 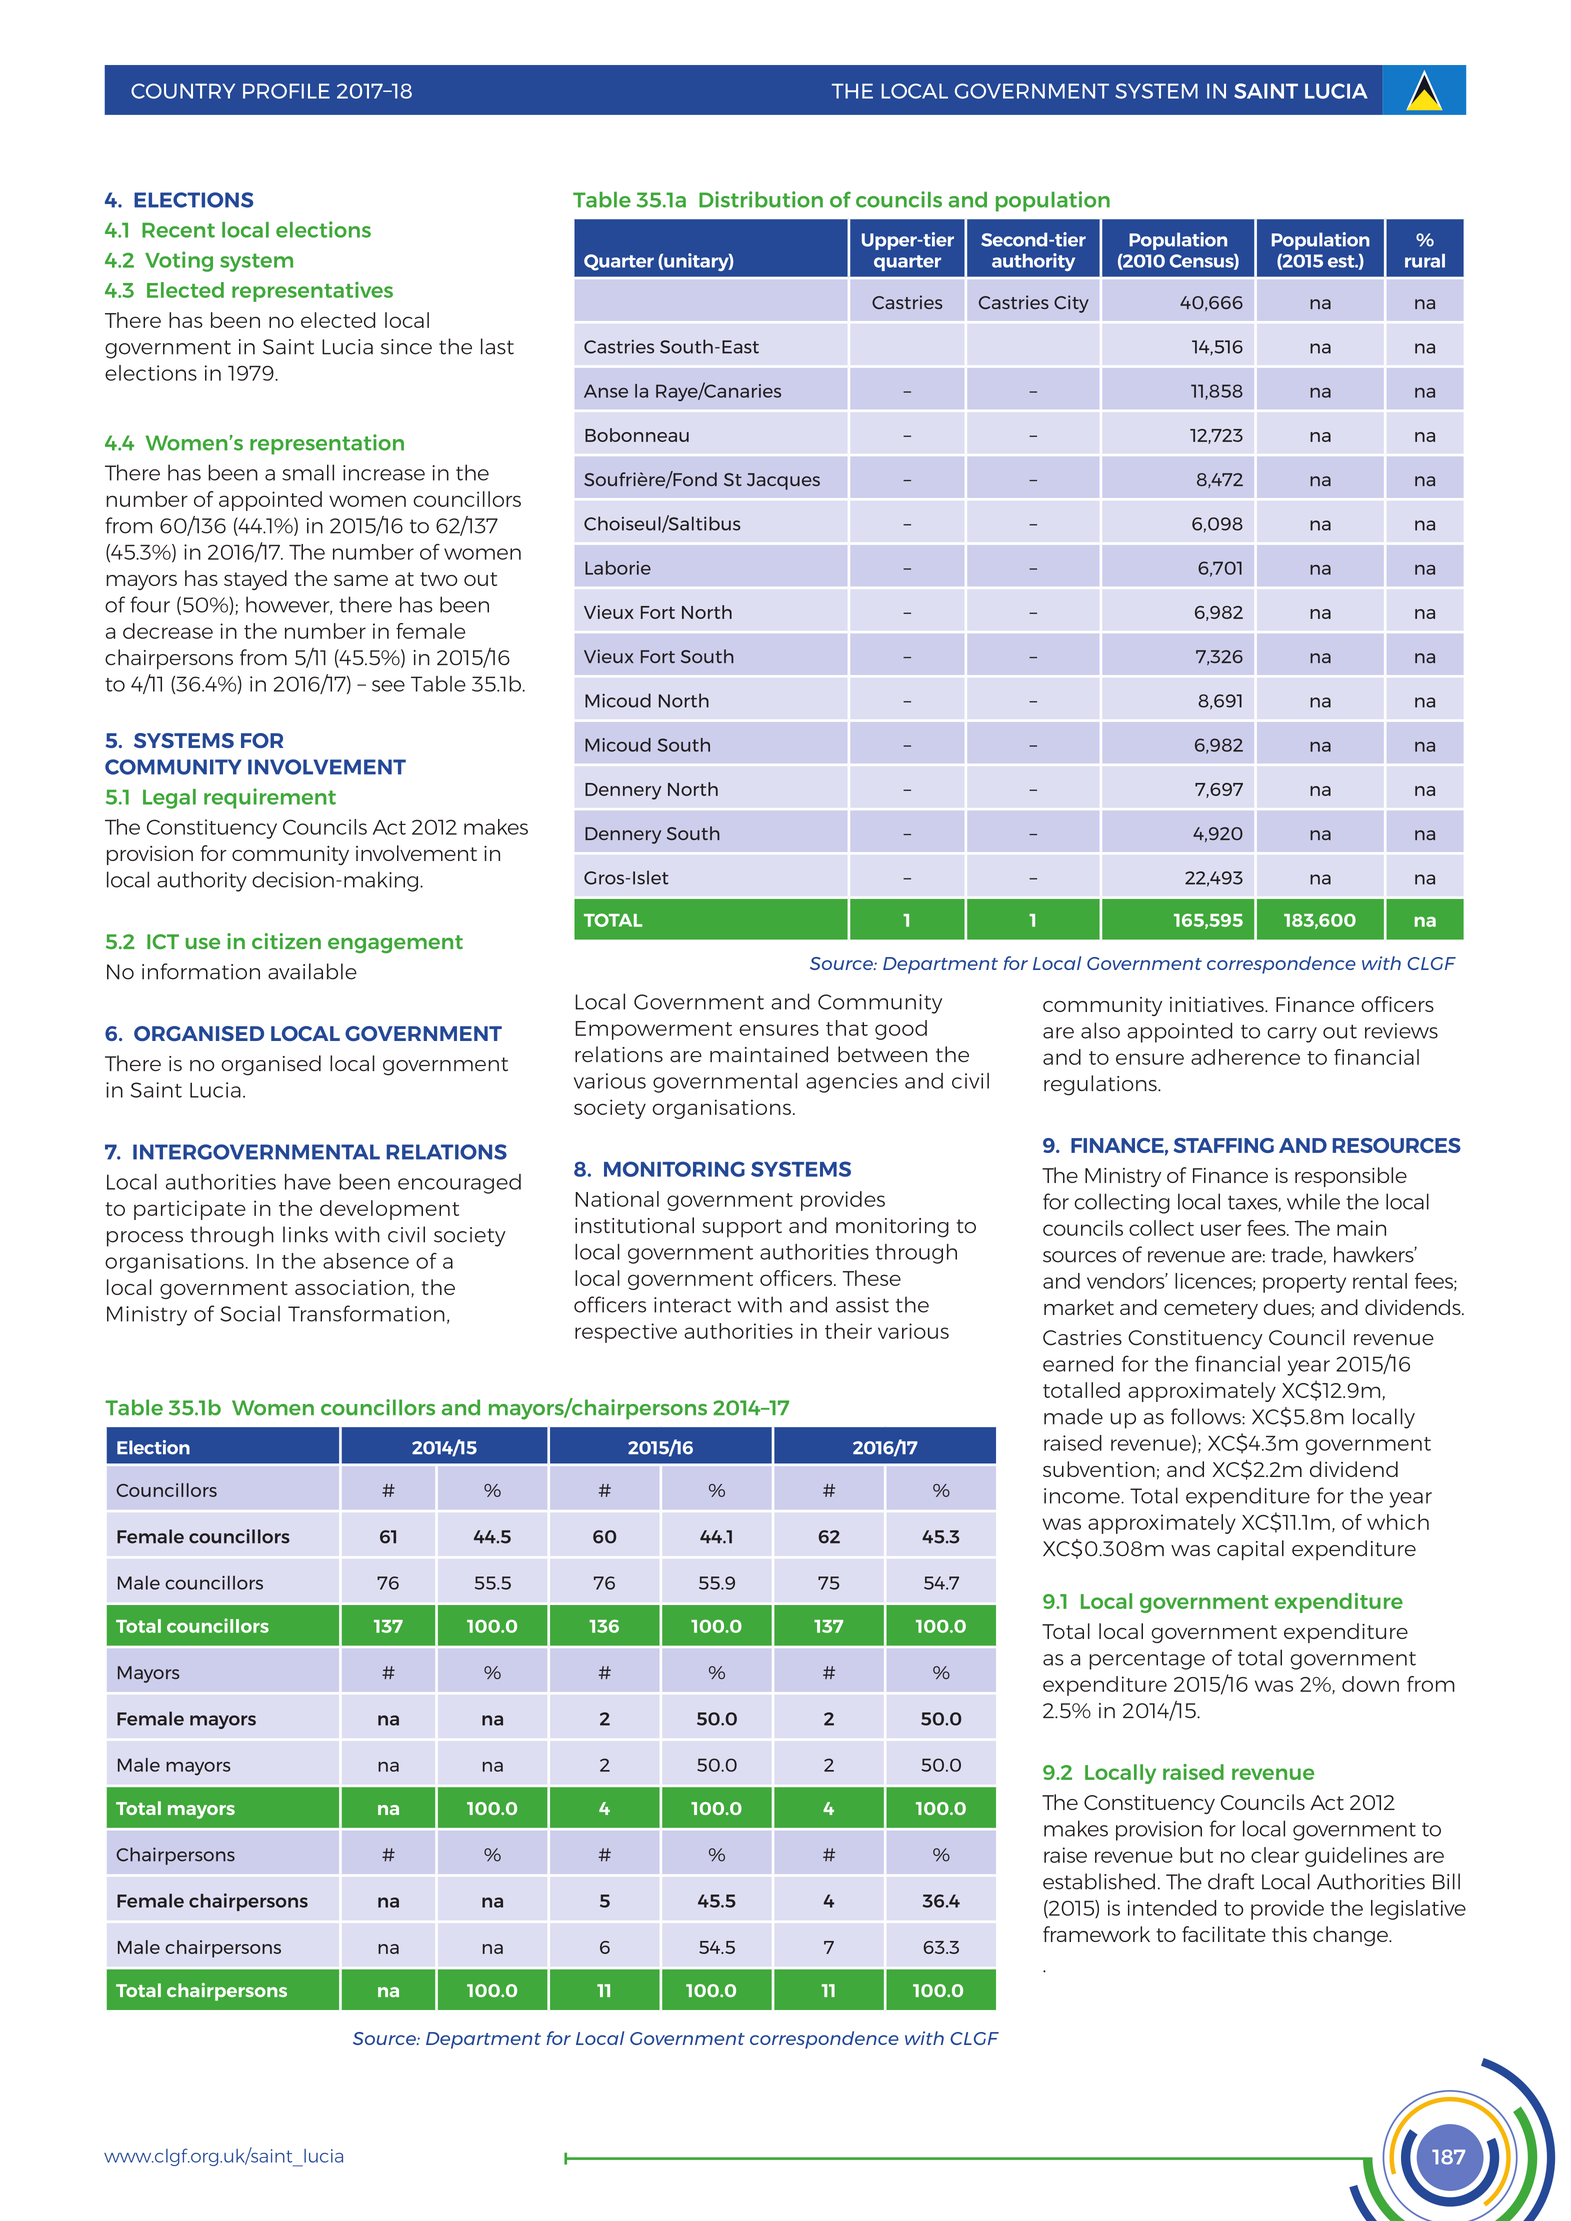 What do you see at coordinates (1099, 1881) in the document?
I see `established` at bounding box center [1099, 1881].
